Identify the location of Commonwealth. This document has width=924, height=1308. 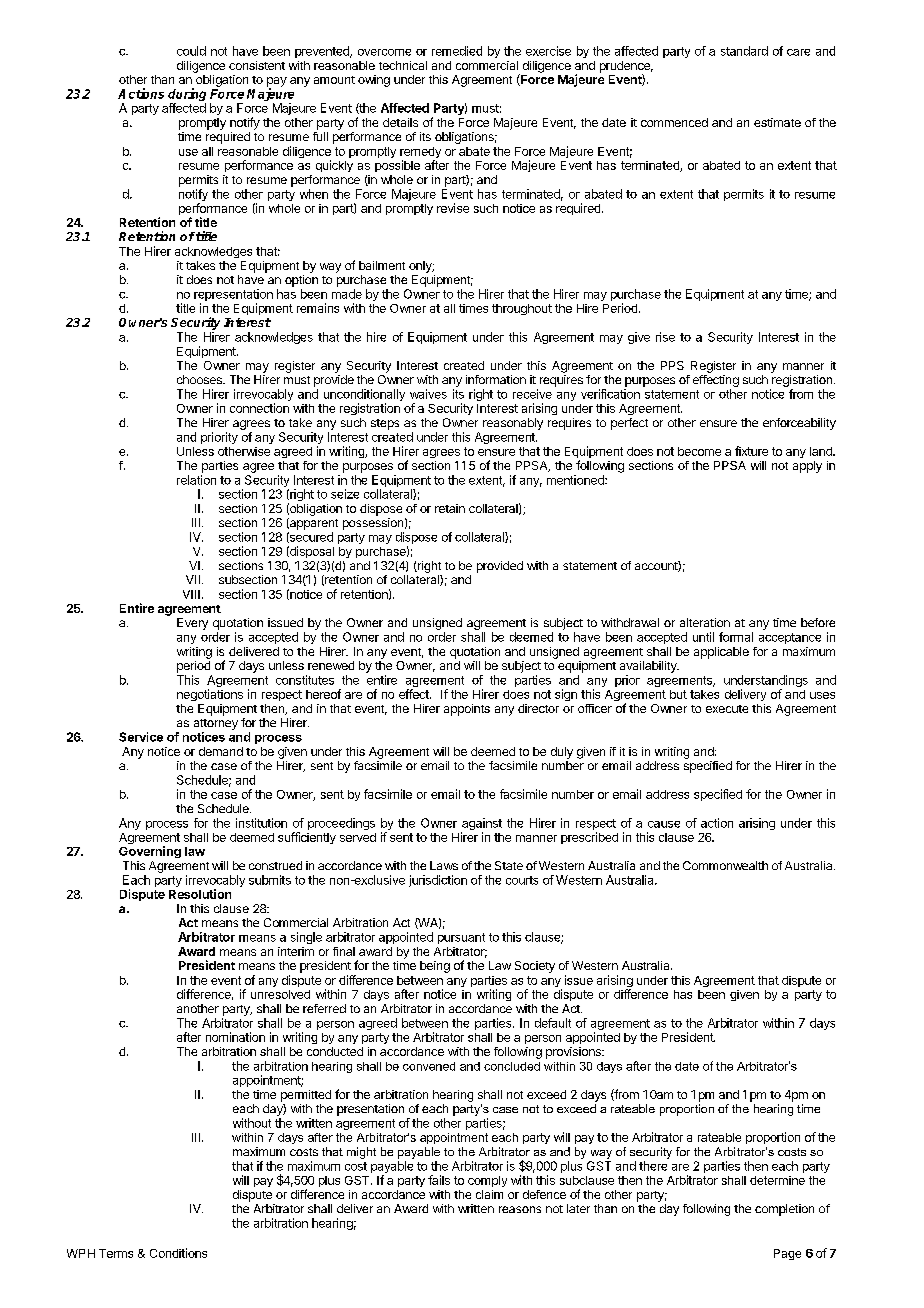
(725, 865).
